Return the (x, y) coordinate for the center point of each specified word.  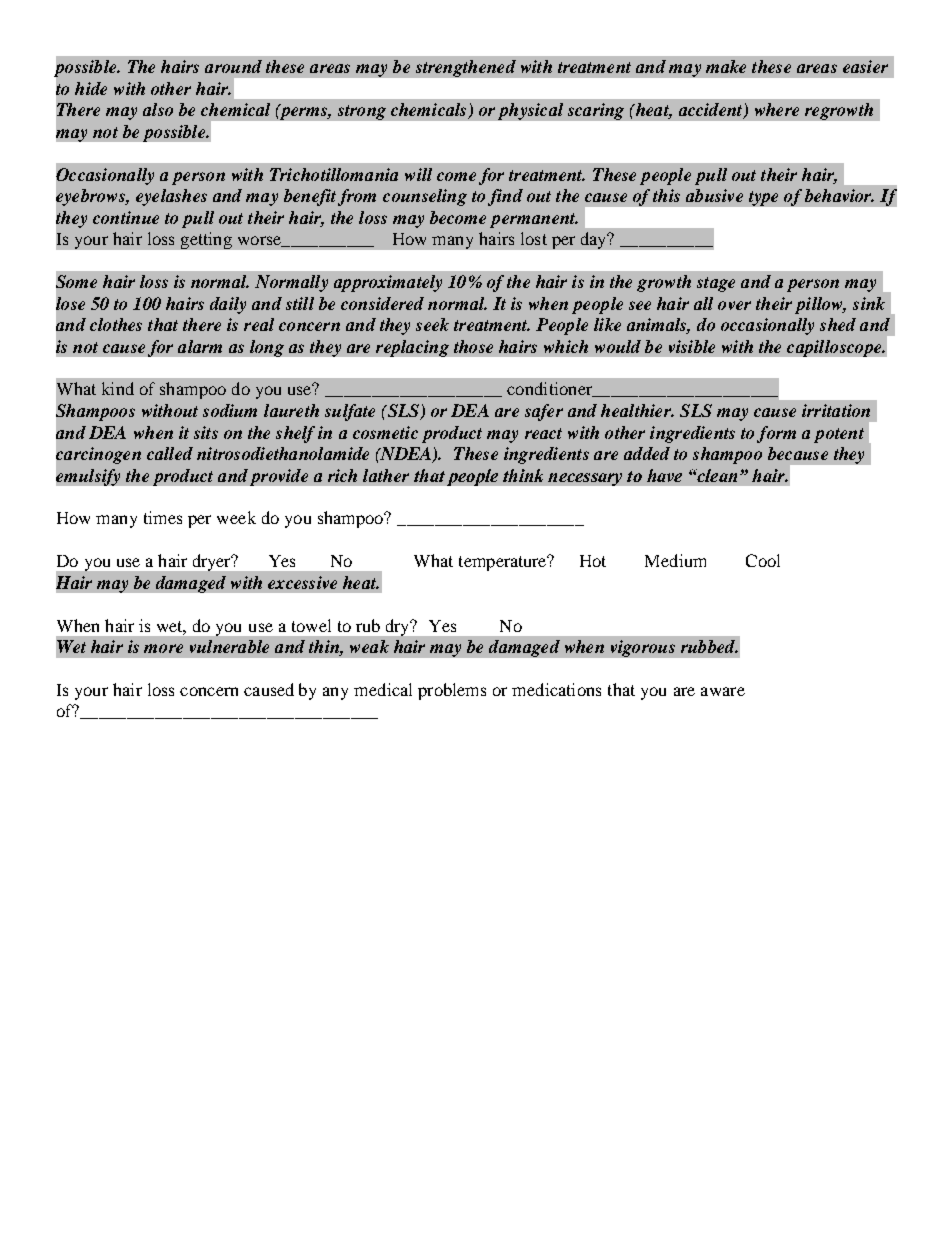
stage (716, 284)
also (158, 109)
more (163, 648)
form (776, 434)
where (777, 109)
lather (386, 475)
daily (228, 305)
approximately (388, 283)
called (170, 453)
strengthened (466, 68)
